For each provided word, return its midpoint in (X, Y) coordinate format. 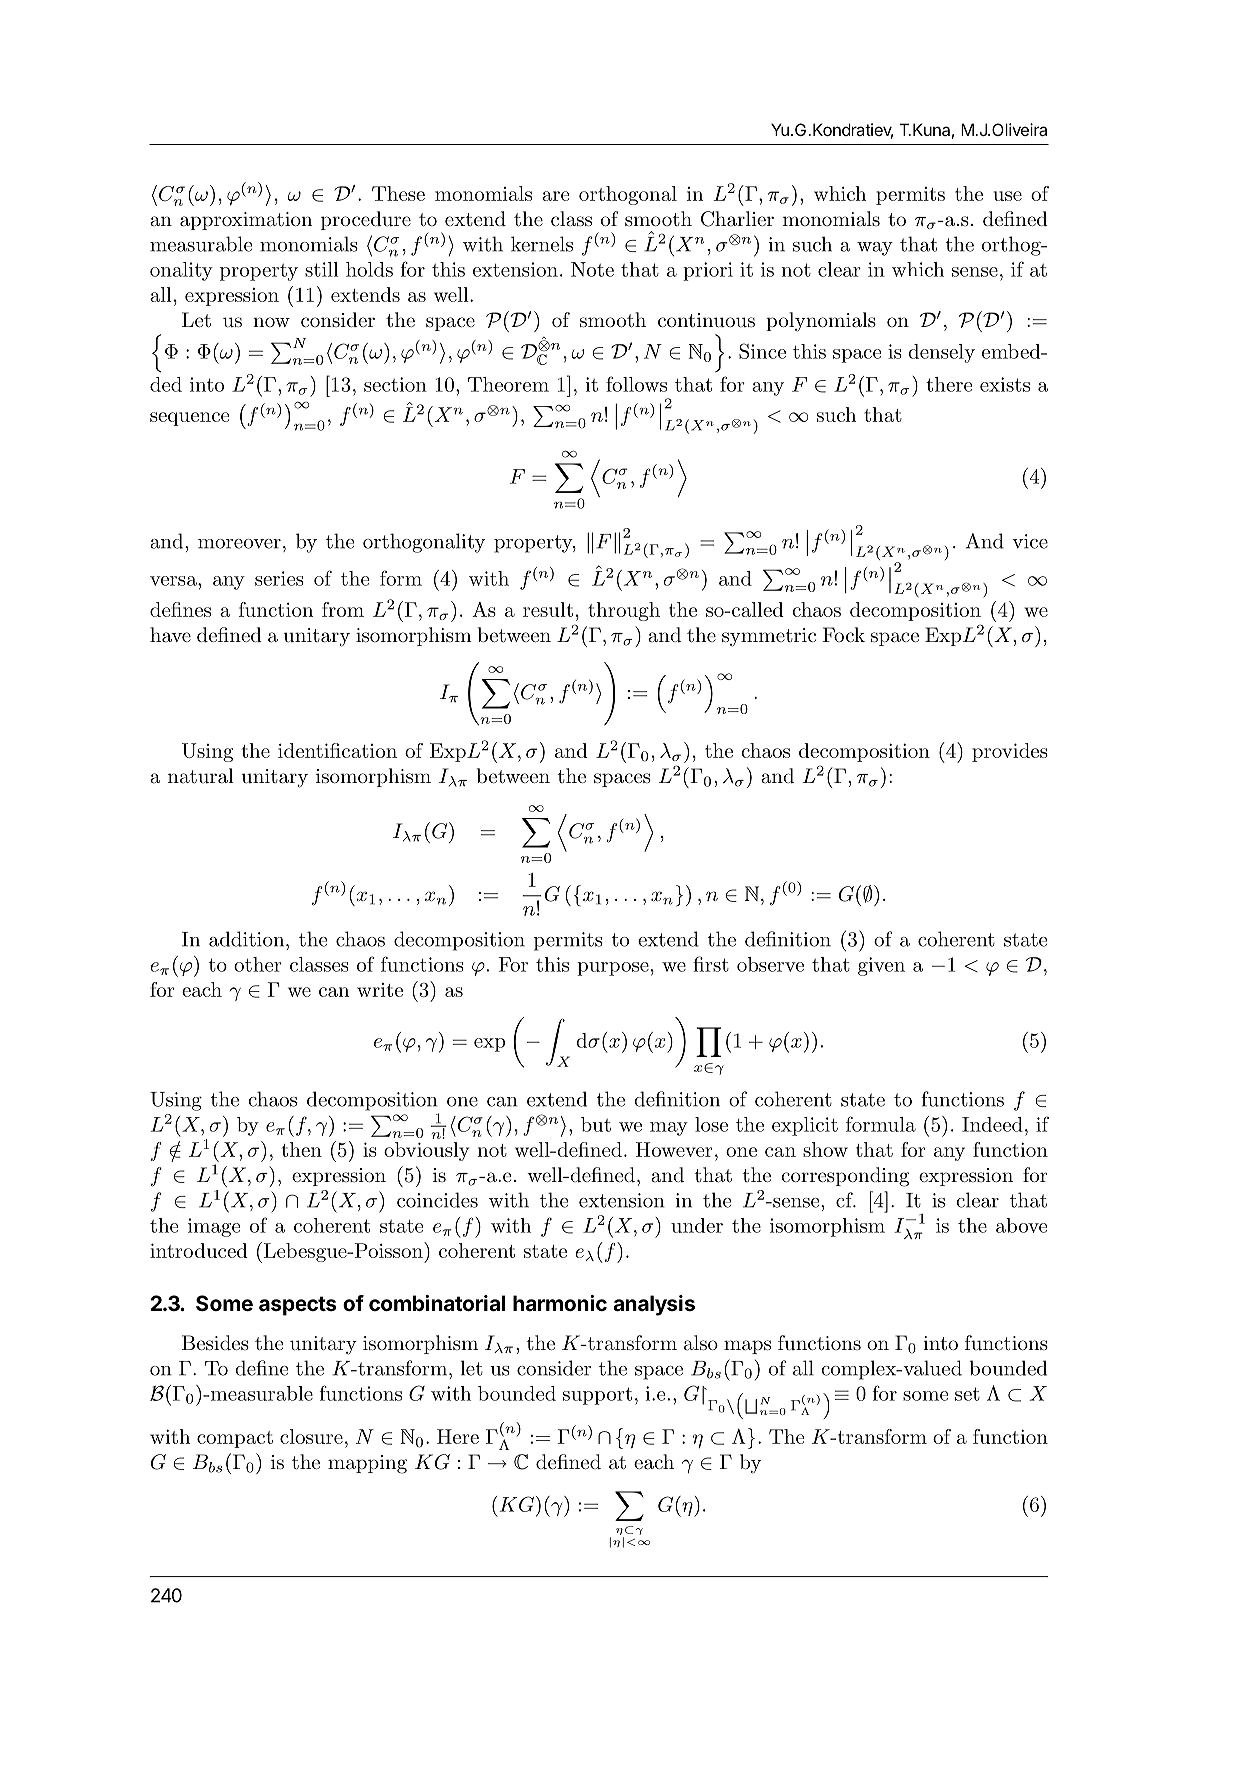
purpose (613, 969)
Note (592, 269)
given (881, 966)
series (279, 578)
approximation (246, 221)
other (258, 964)
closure (311, 1436)
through (624, 611)
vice (1030, 541)
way (875, 249)
